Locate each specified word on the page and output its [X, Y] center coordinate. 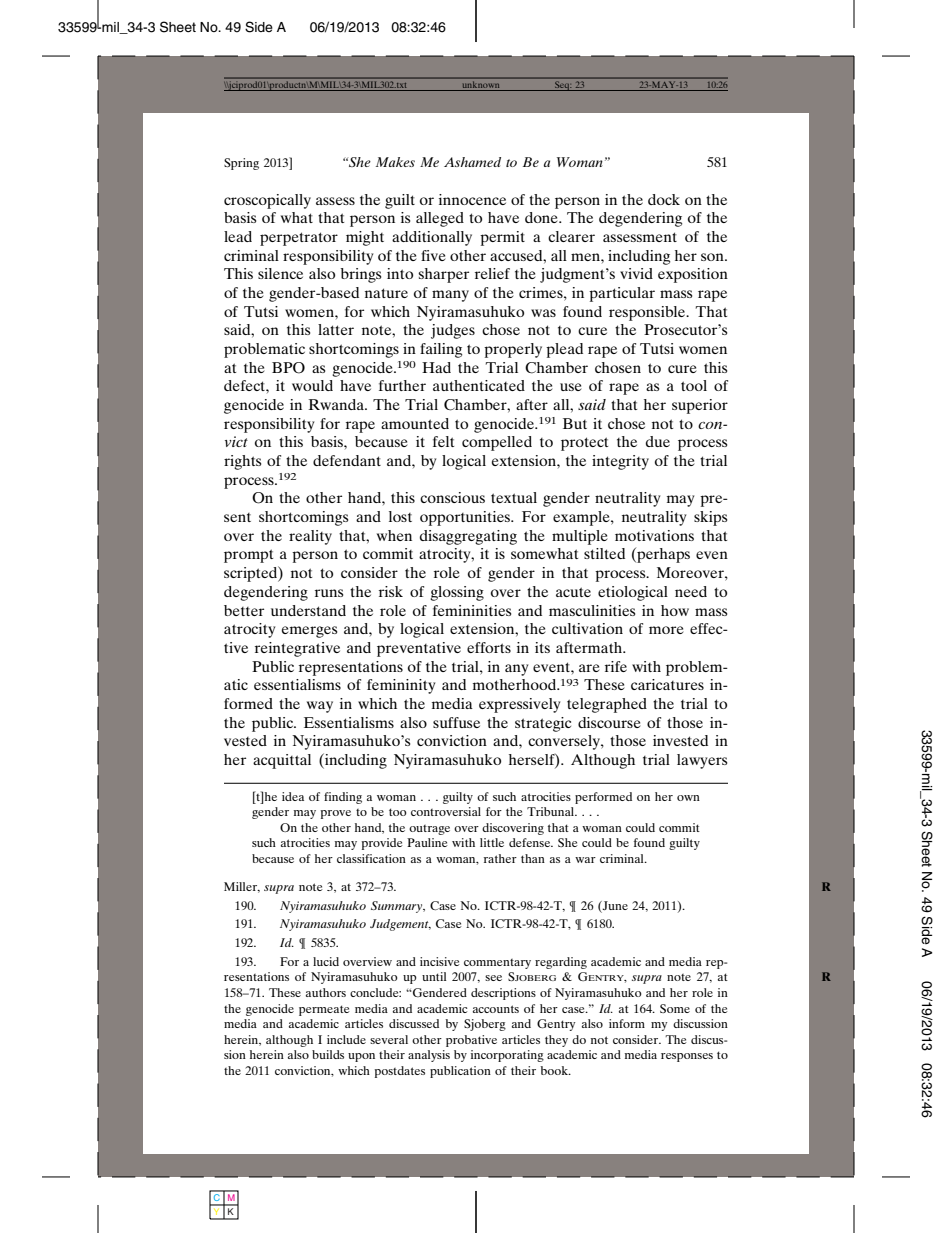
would [312, 385]
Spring [241, 164]
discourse [609, 722]
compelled [497, 443]
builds [328, 1054]
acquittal [282, 761]
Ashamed [472, 162]
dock [664, 199]
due [658, 441]
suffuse [456, 722]
